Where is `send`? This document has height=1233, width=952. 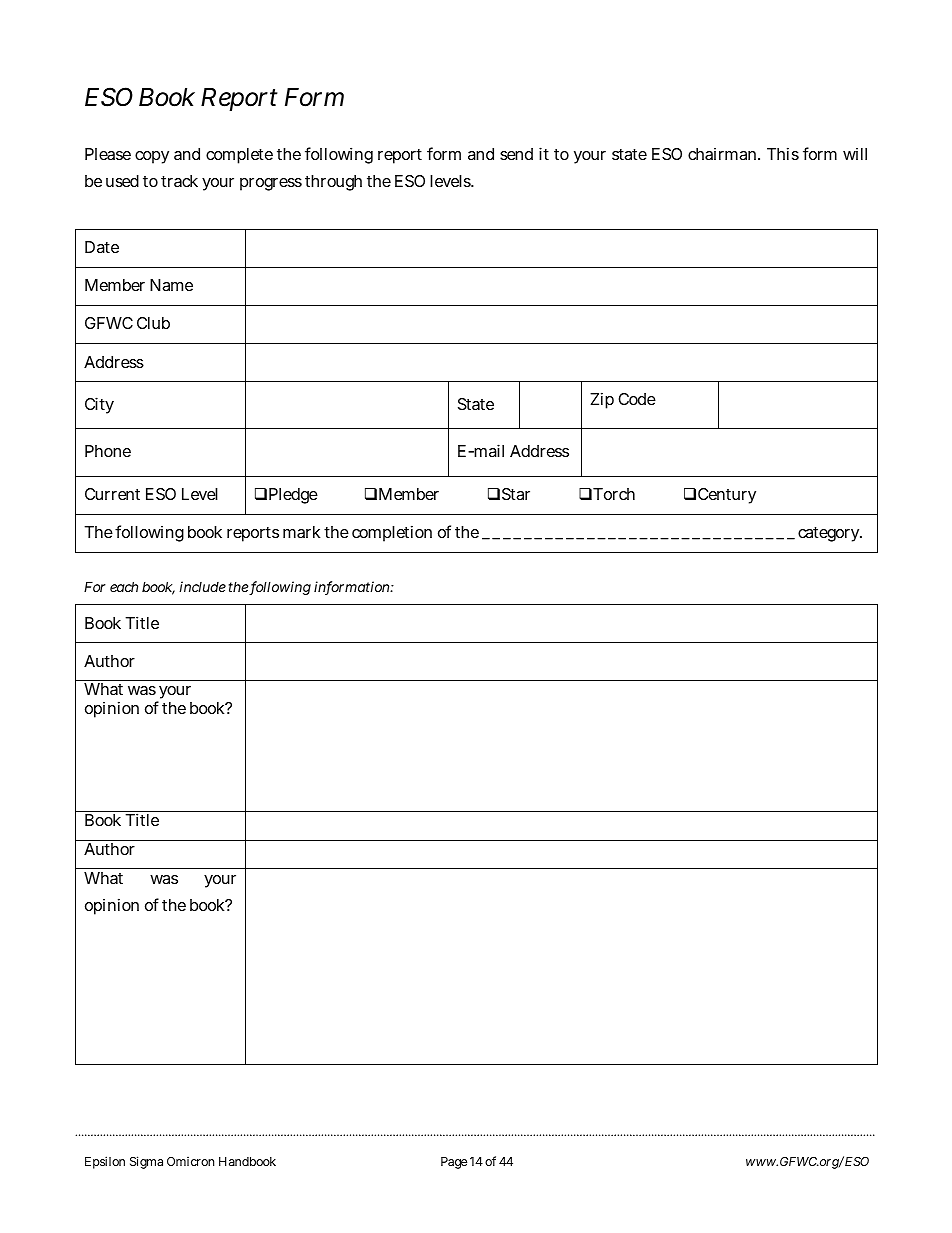 send is located at coordinates (516, 154).
